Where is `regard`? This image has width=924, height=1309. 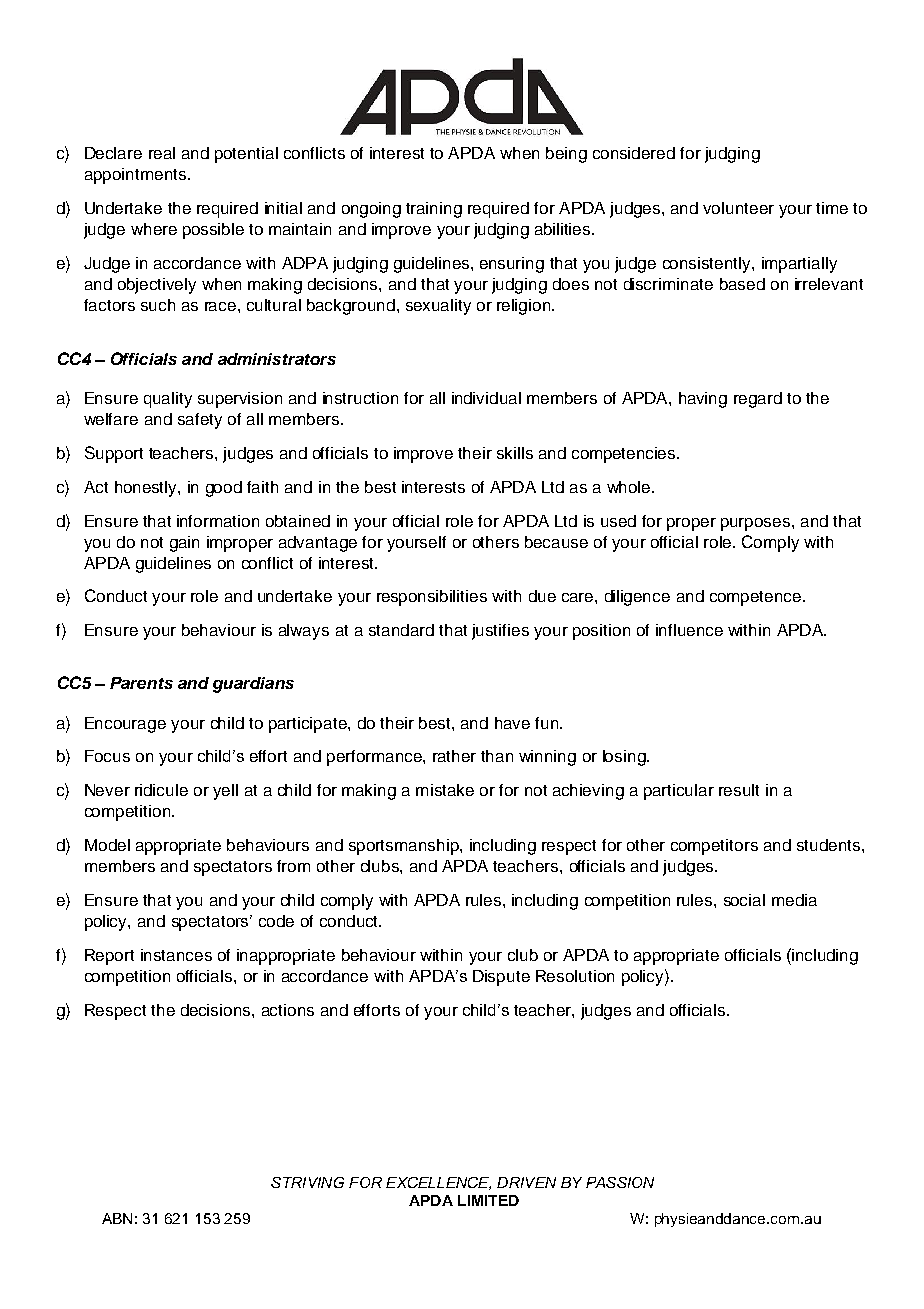 regard is located at coordinates (758, 400).
